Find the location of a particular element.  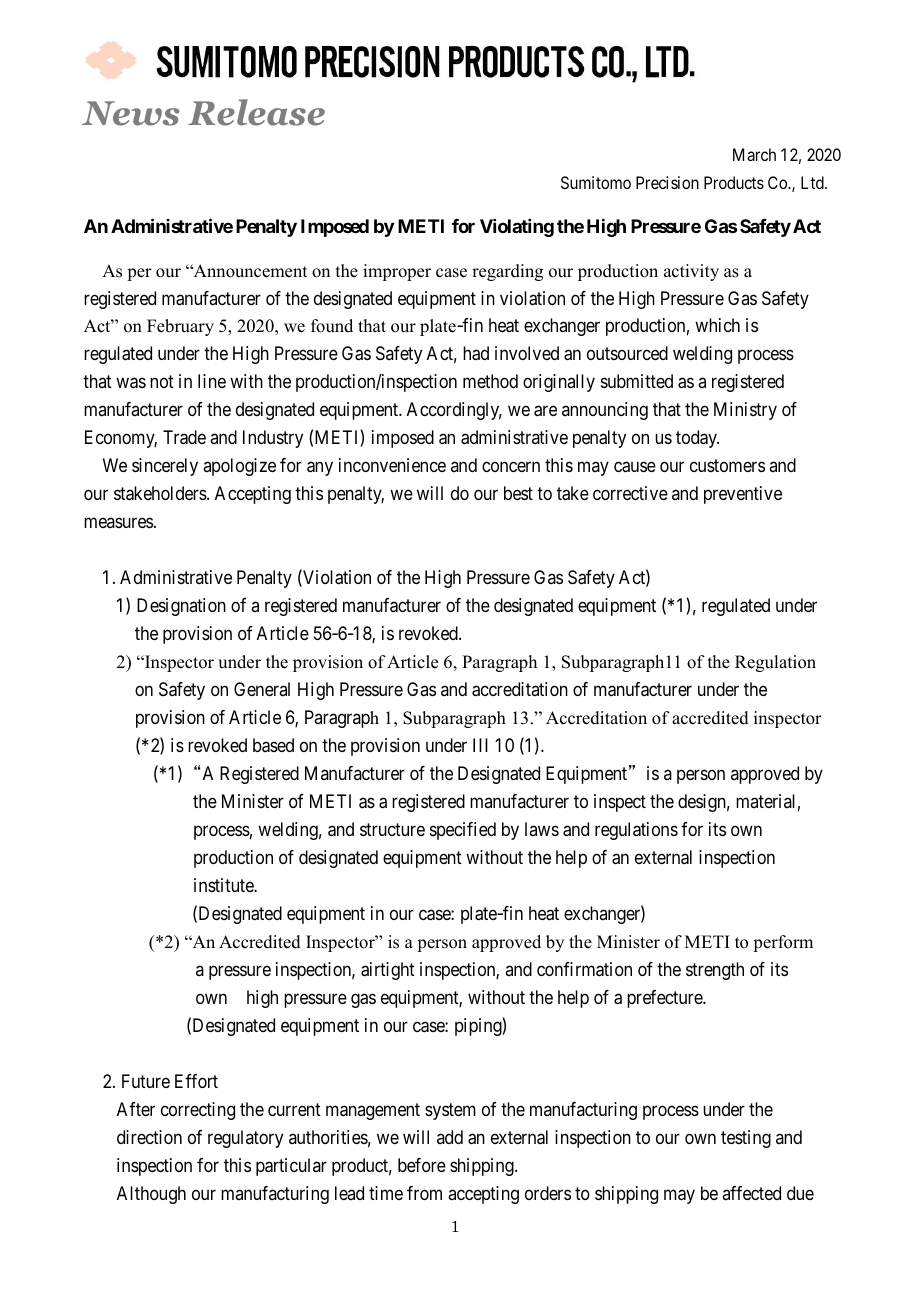

regulatory is located at coordinates (245, 1139).
